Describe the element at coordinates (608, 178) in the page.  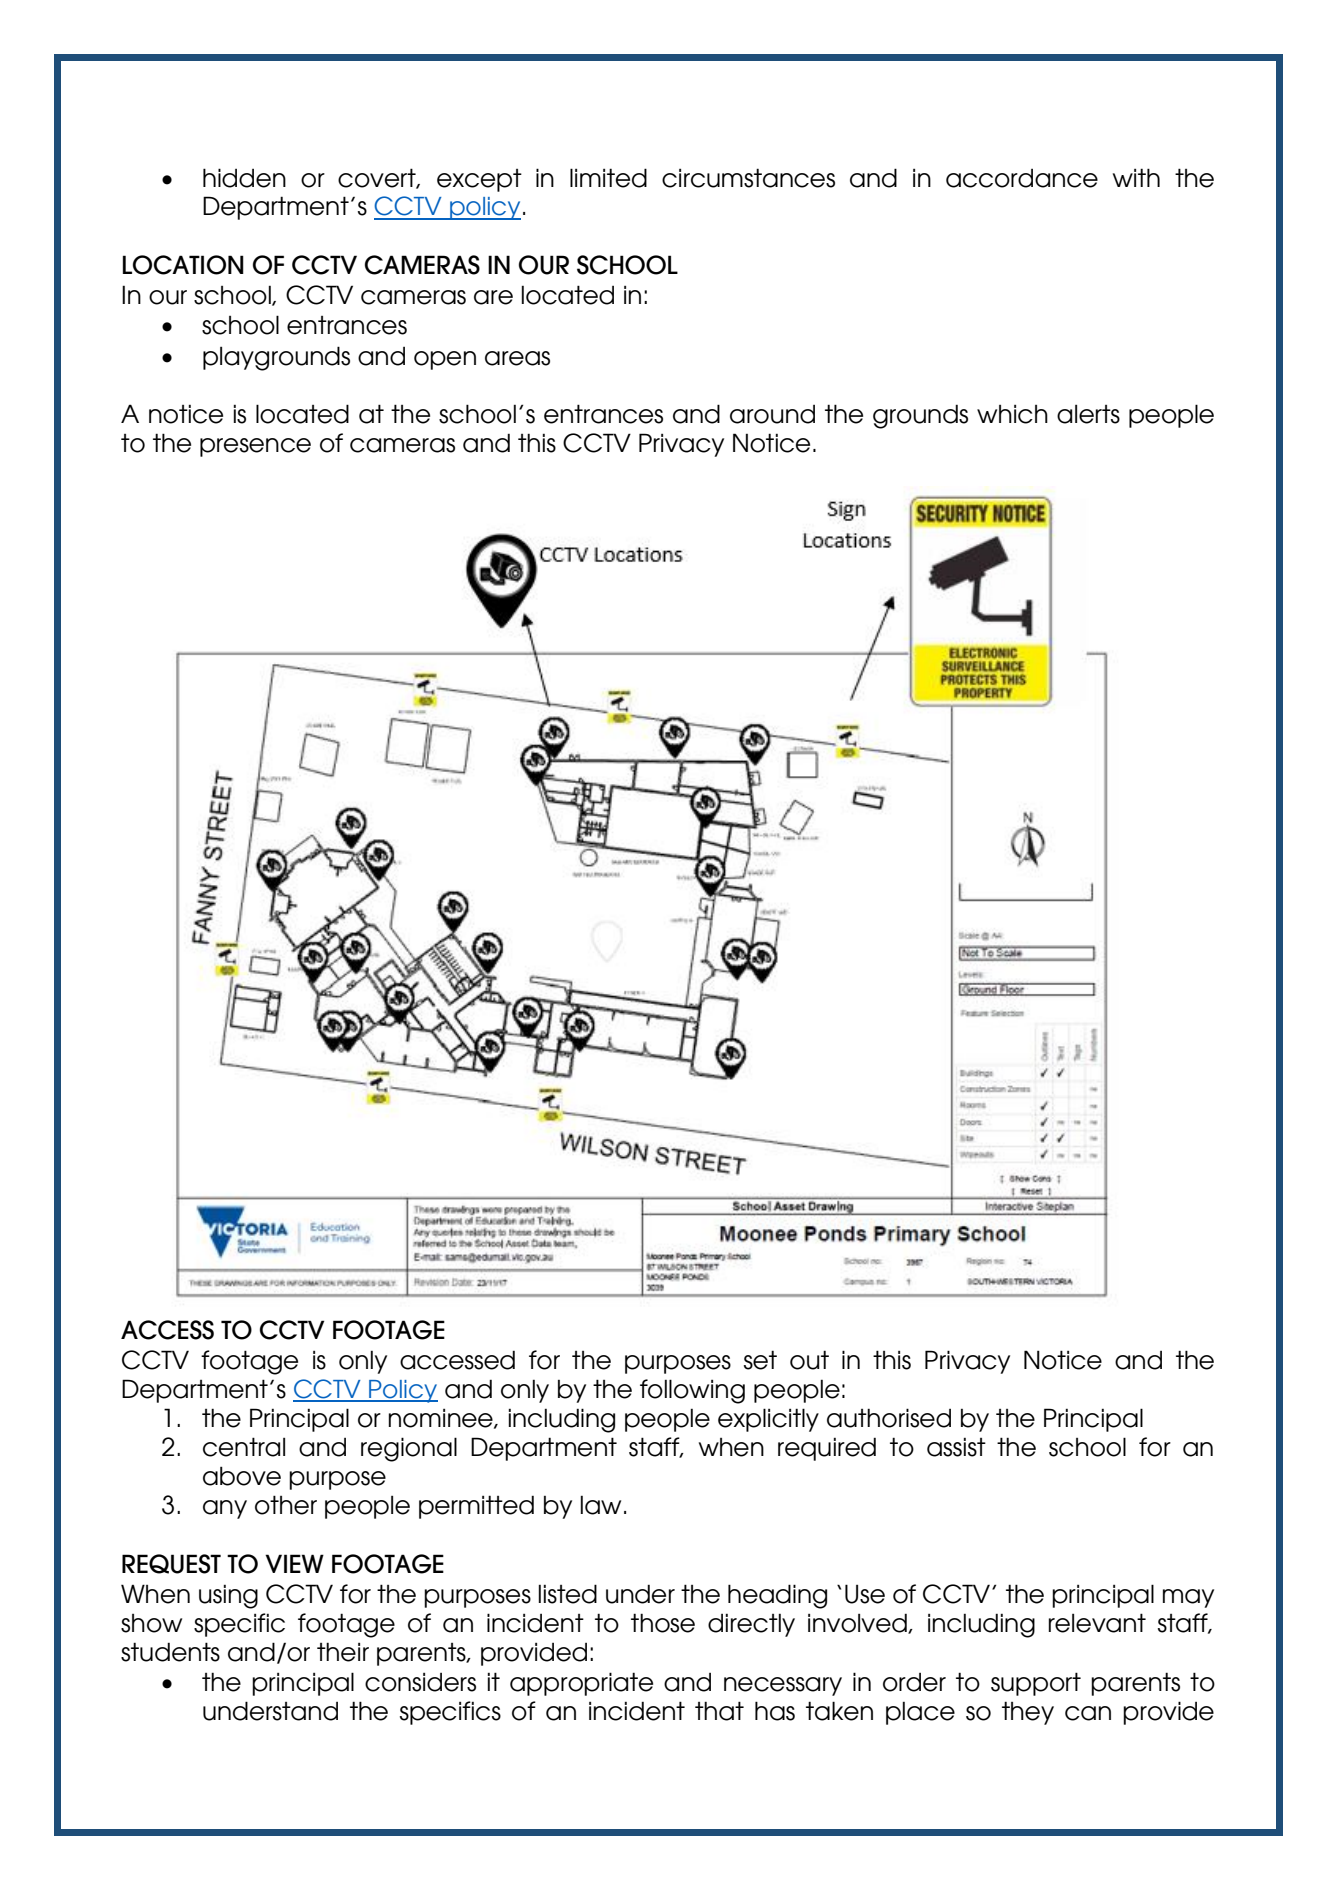
I see `limited` at that location.
